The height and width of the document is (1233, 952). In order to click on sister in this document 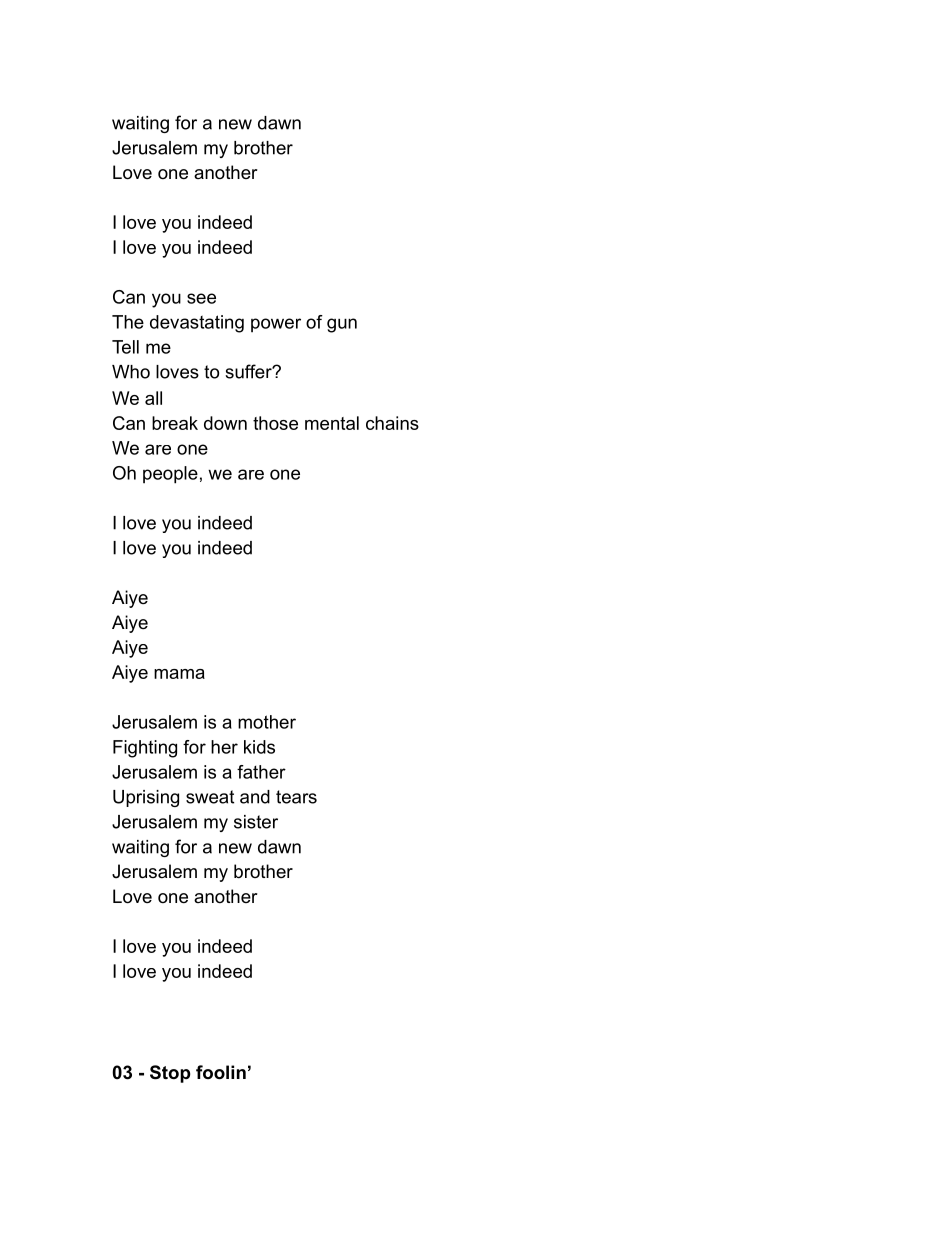, I will do `click(256, 822)`.
